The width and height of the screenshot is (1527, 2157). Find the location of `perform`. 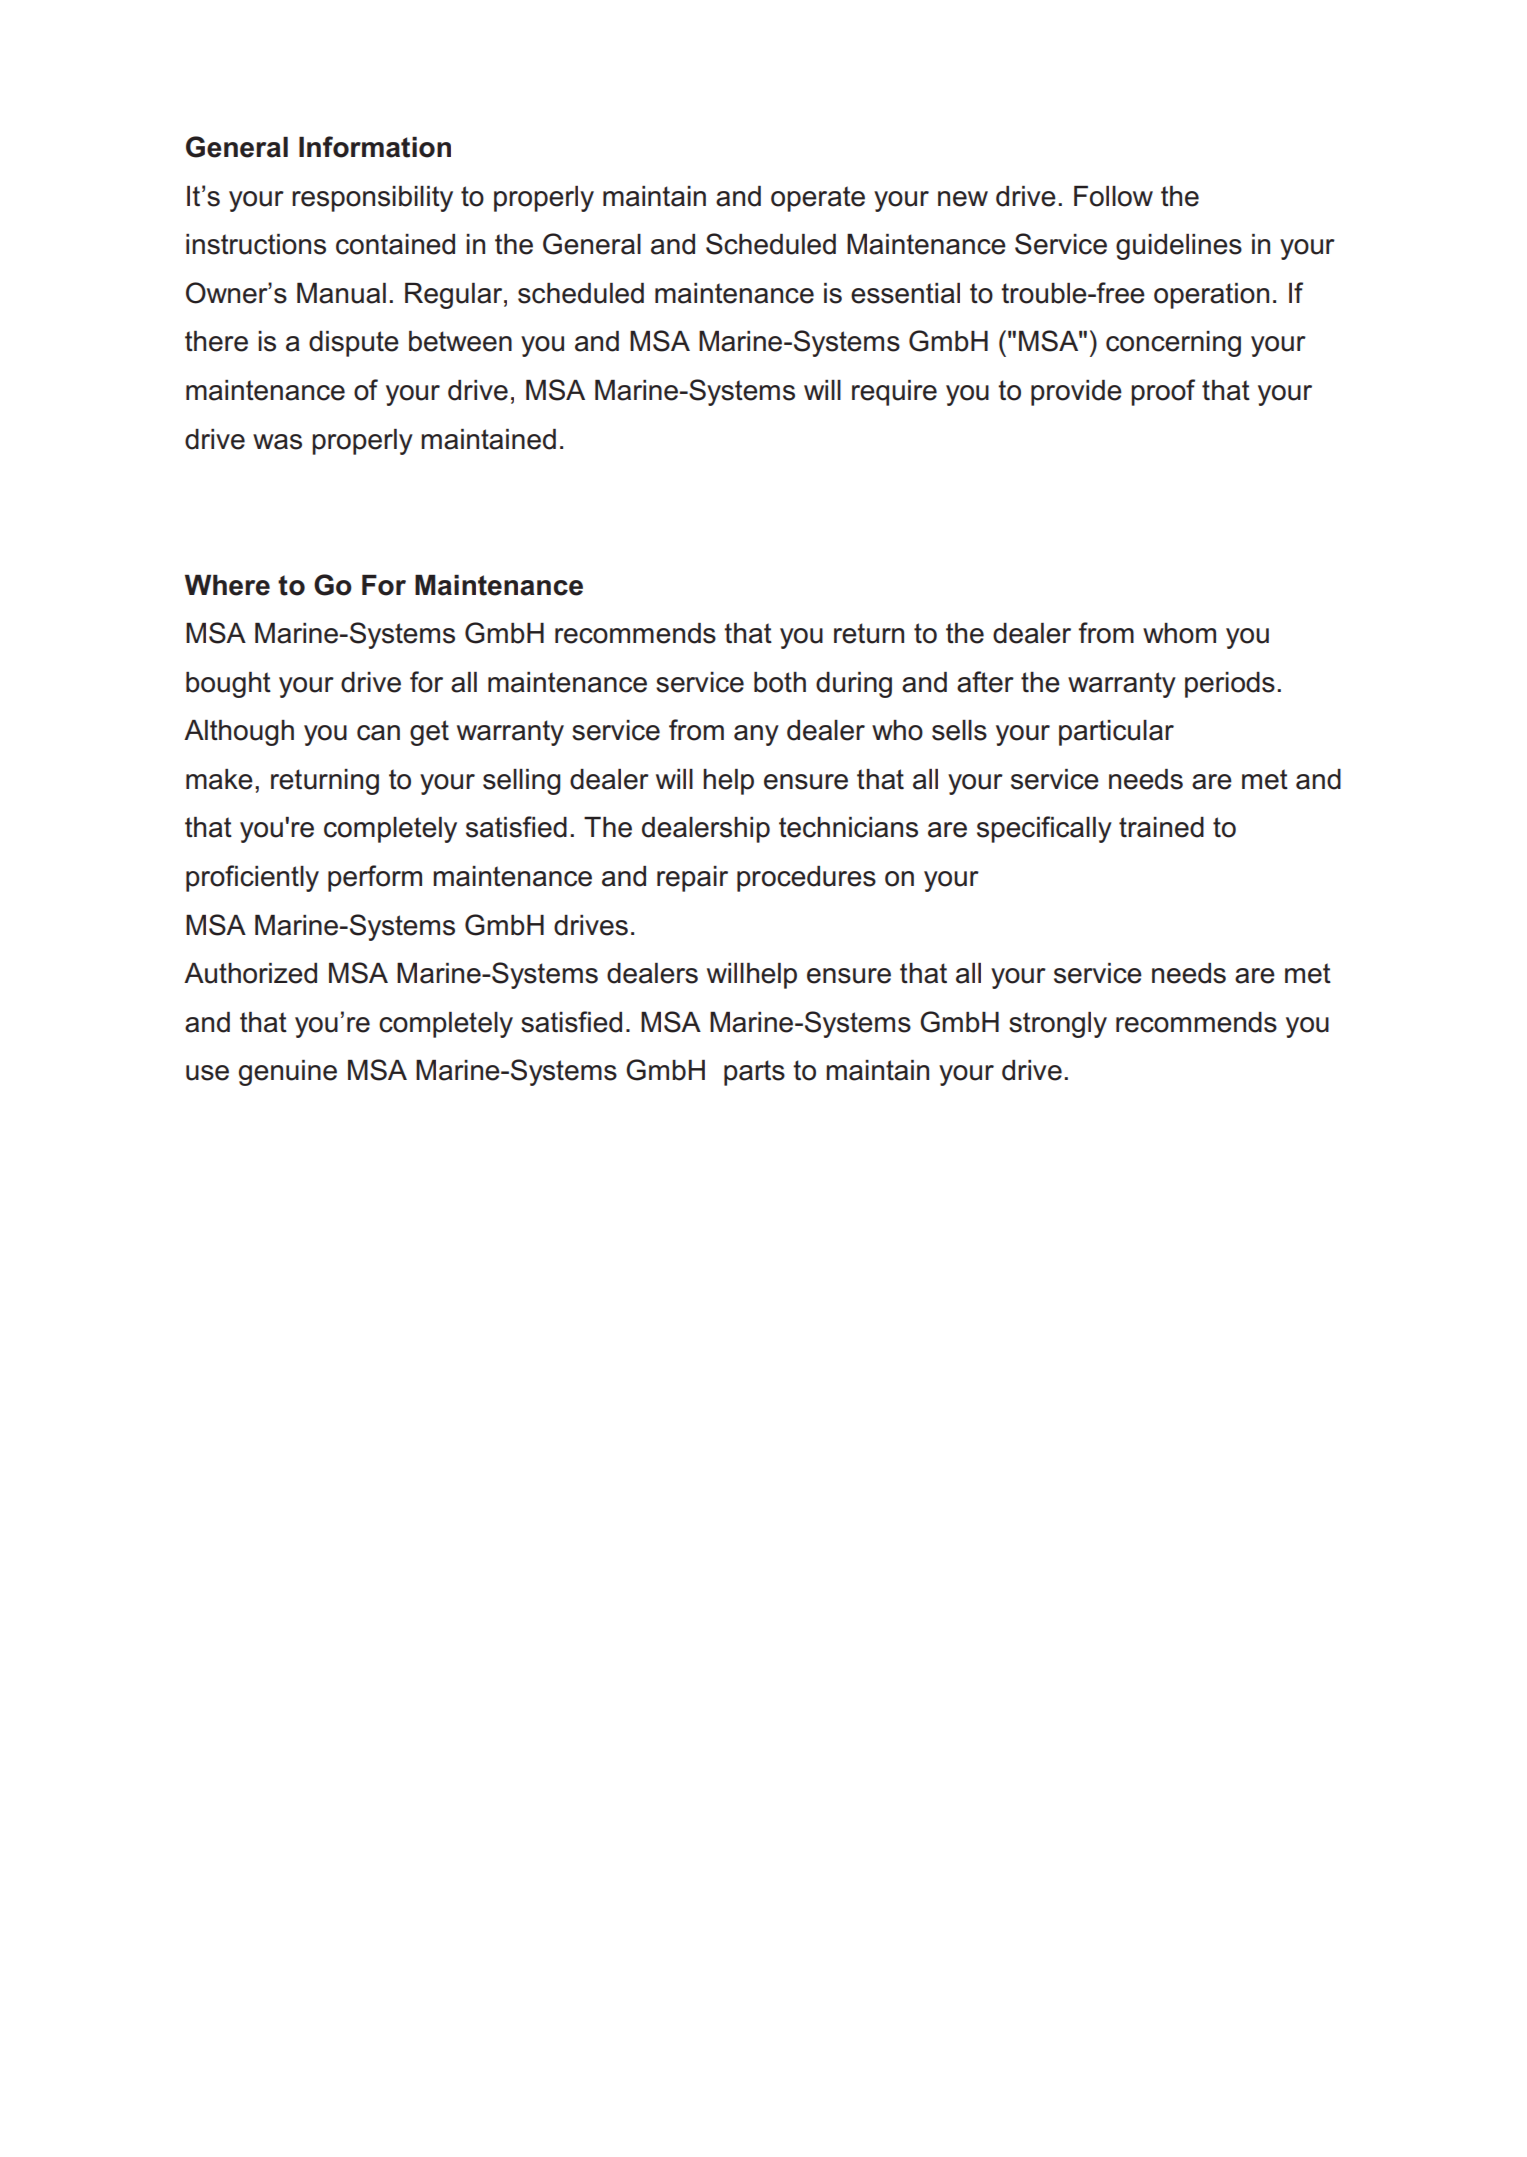

perform is located at coordinates (375, 878).
